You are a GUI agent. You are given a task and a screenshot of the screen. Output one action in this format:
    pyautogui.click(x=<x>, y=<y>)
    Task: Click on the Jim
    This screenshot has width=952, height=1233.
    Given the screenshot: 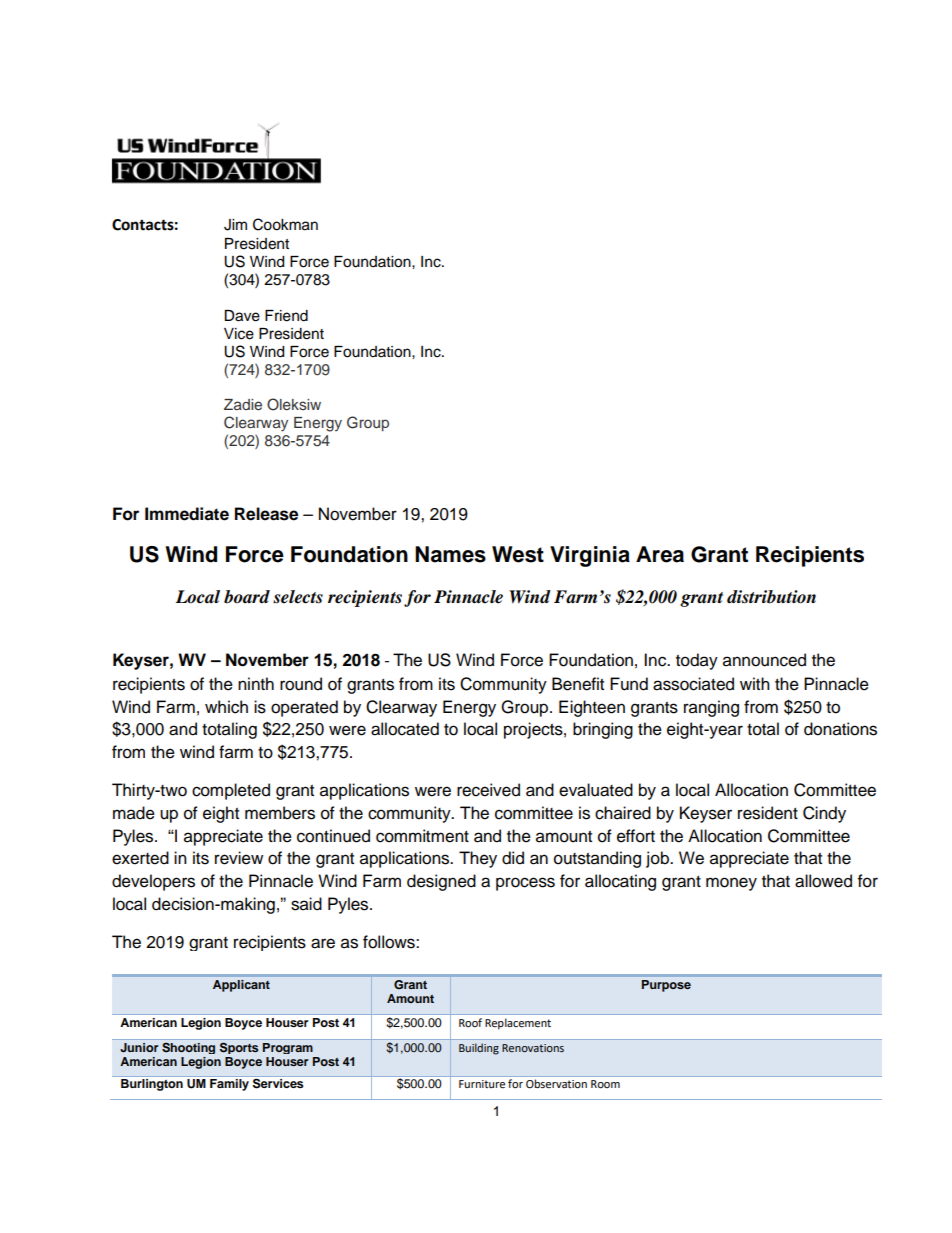 What is the action you would take?
    pyautogui.click(x=235, y=225)
